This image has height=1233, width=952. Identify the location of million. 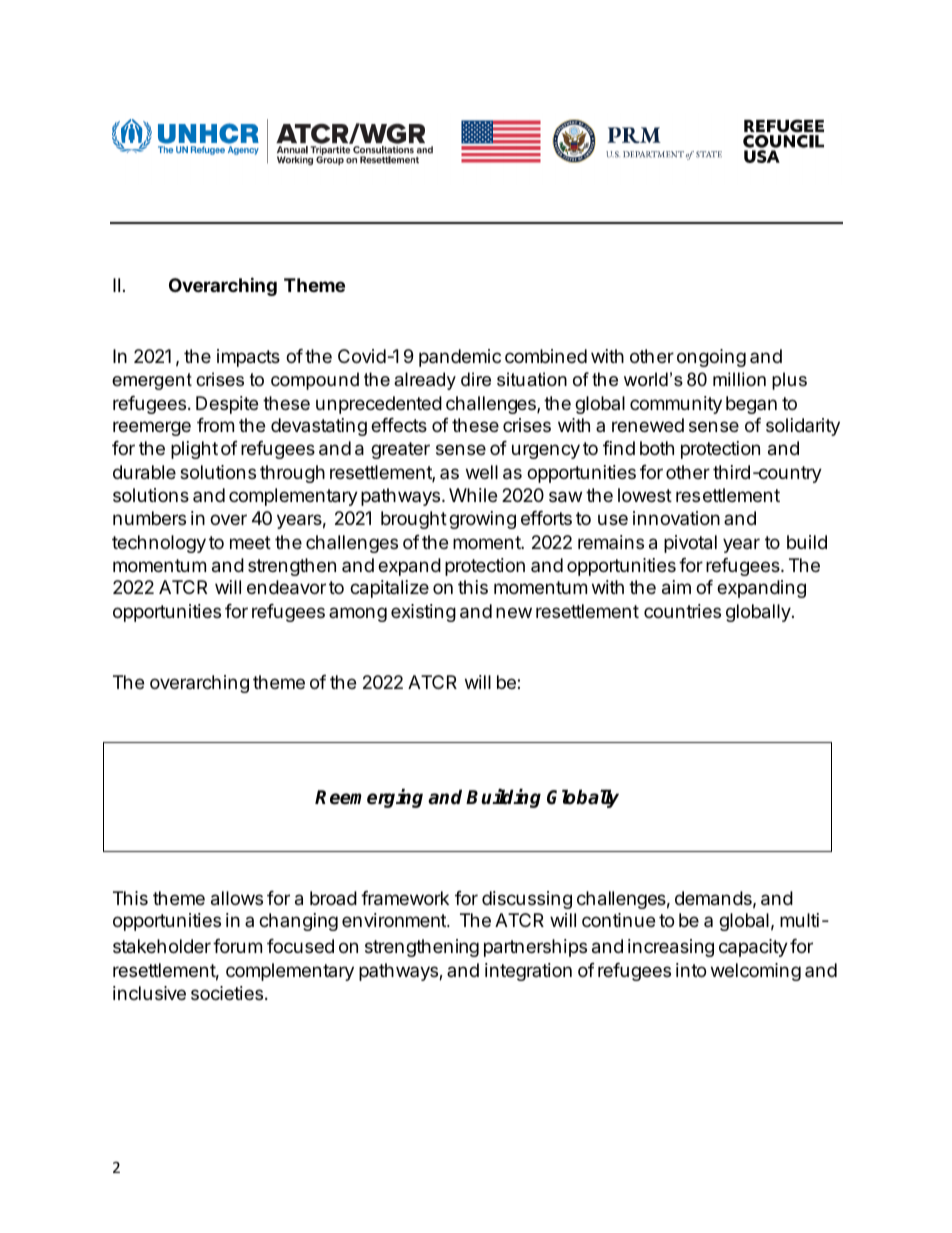
(739, 379).
